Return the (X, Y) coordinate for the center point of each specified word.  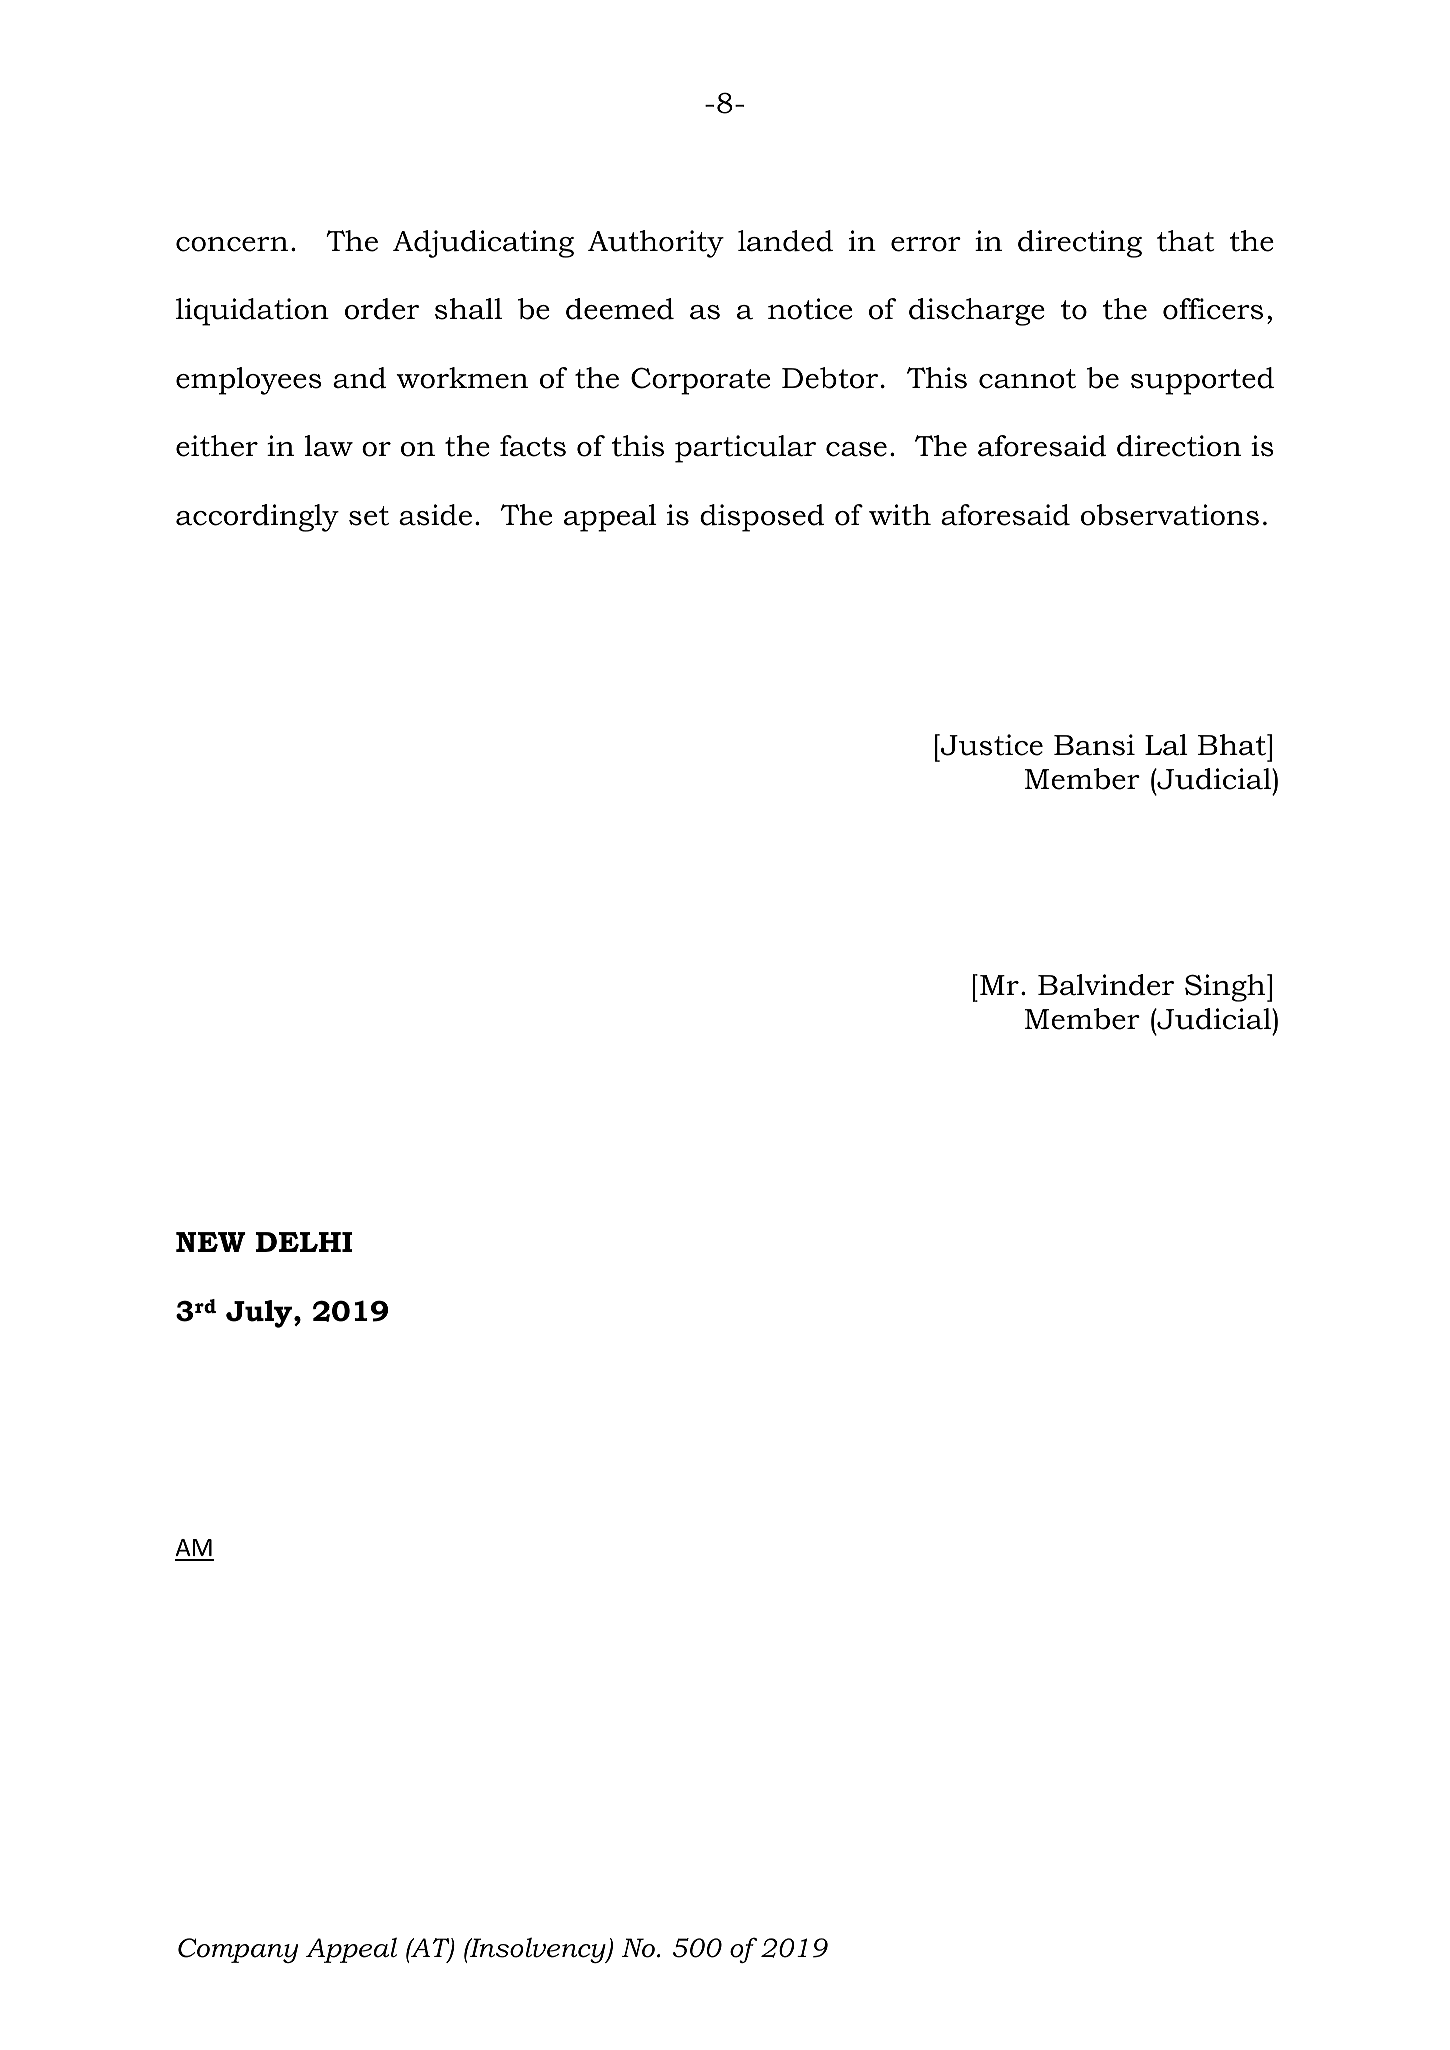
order (382, 309)
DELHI (304, 1242)
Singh (1226, 988)
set (369, 516)
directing (1080, 244)
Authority (656, 244)
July (260, 1314)
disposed (762, 518)
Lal (1166, 745)
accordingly (257, 518)
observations (1170, 515)
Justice (991, 745)
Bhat (1233, 745)
